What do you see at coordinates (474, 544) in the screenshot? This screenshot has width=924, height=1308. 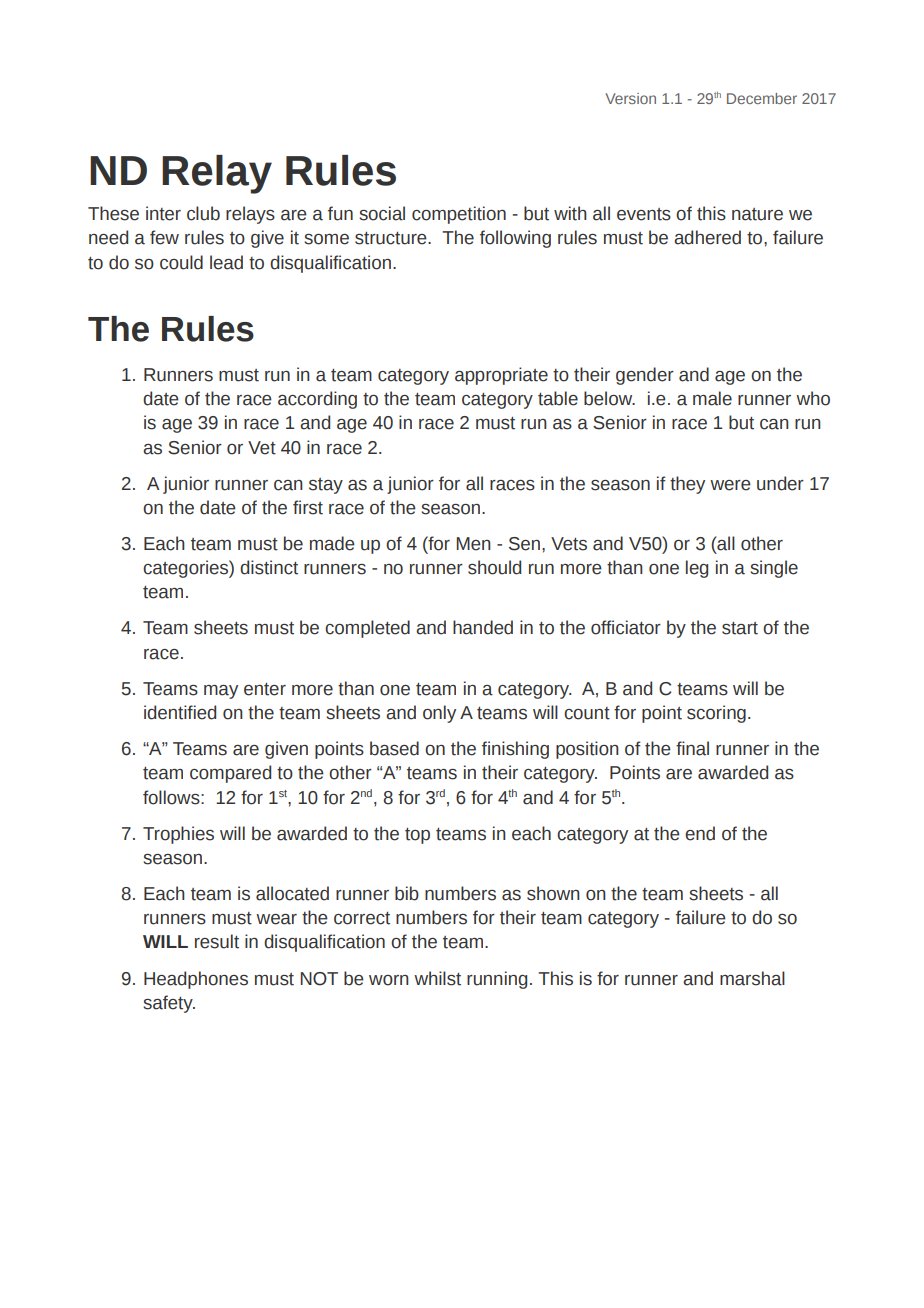 I see `Men` at bounding box center [474, 544].
